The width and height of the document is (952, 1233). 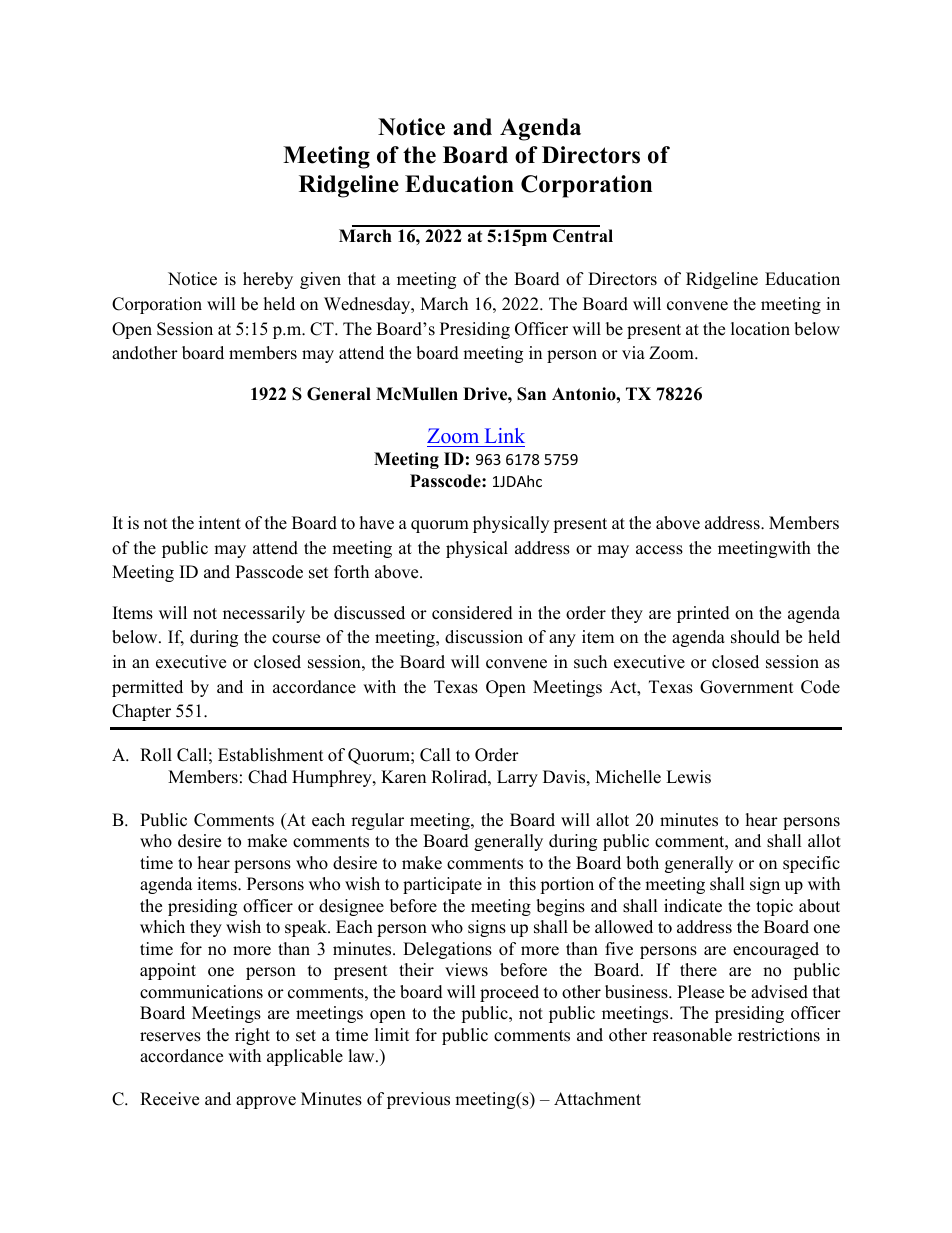 What do you see at coordinates (659, 550) in the document?
I see `access` at bounding box center [659, 550].
